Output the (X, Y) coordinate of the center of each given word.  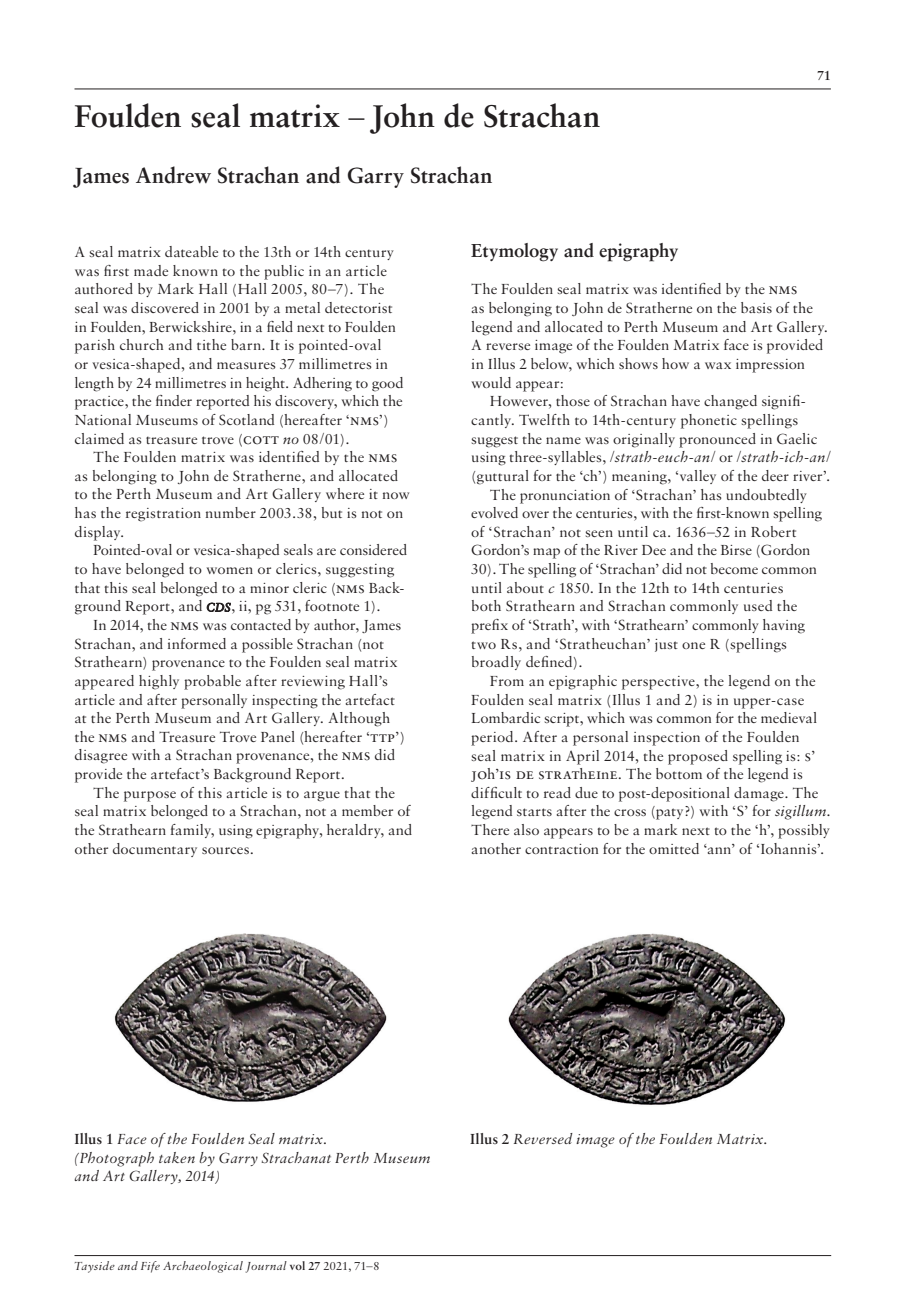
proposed (698, 757)
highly (159, 682)
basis (756, 307)
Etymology (514, 252)
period (493, 738)
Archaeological (203, 1267)
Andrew (173, 175)
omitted (674, 848)
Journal (266, 1267)
